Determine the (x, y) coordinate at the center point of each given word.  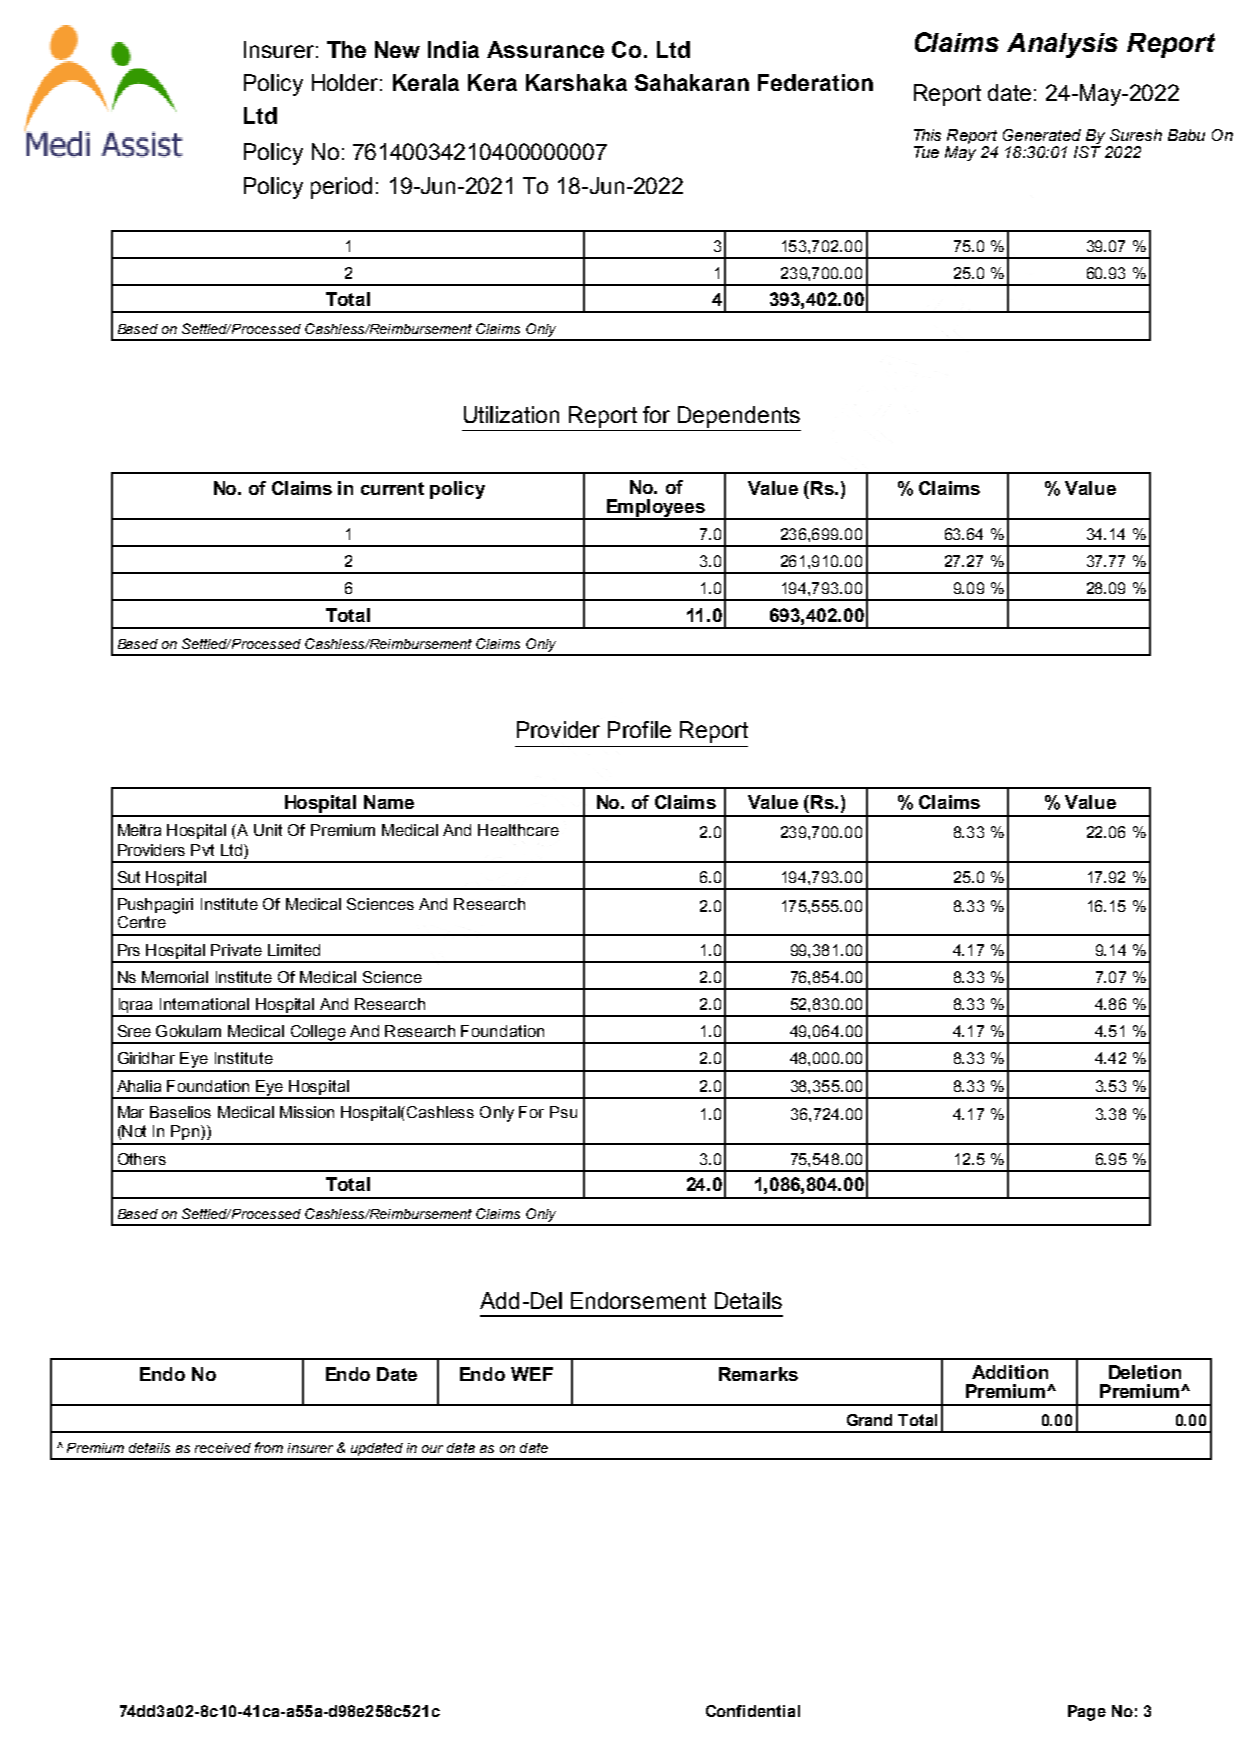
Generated (1042, 135)
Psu (563, 1112)
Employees (656, 509)
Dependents (739, 417)
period (341, 188)
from (269, 1447)
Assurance (545, 49)
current (392, 488)
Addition (1010, 1372)
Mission (307, 1112)
